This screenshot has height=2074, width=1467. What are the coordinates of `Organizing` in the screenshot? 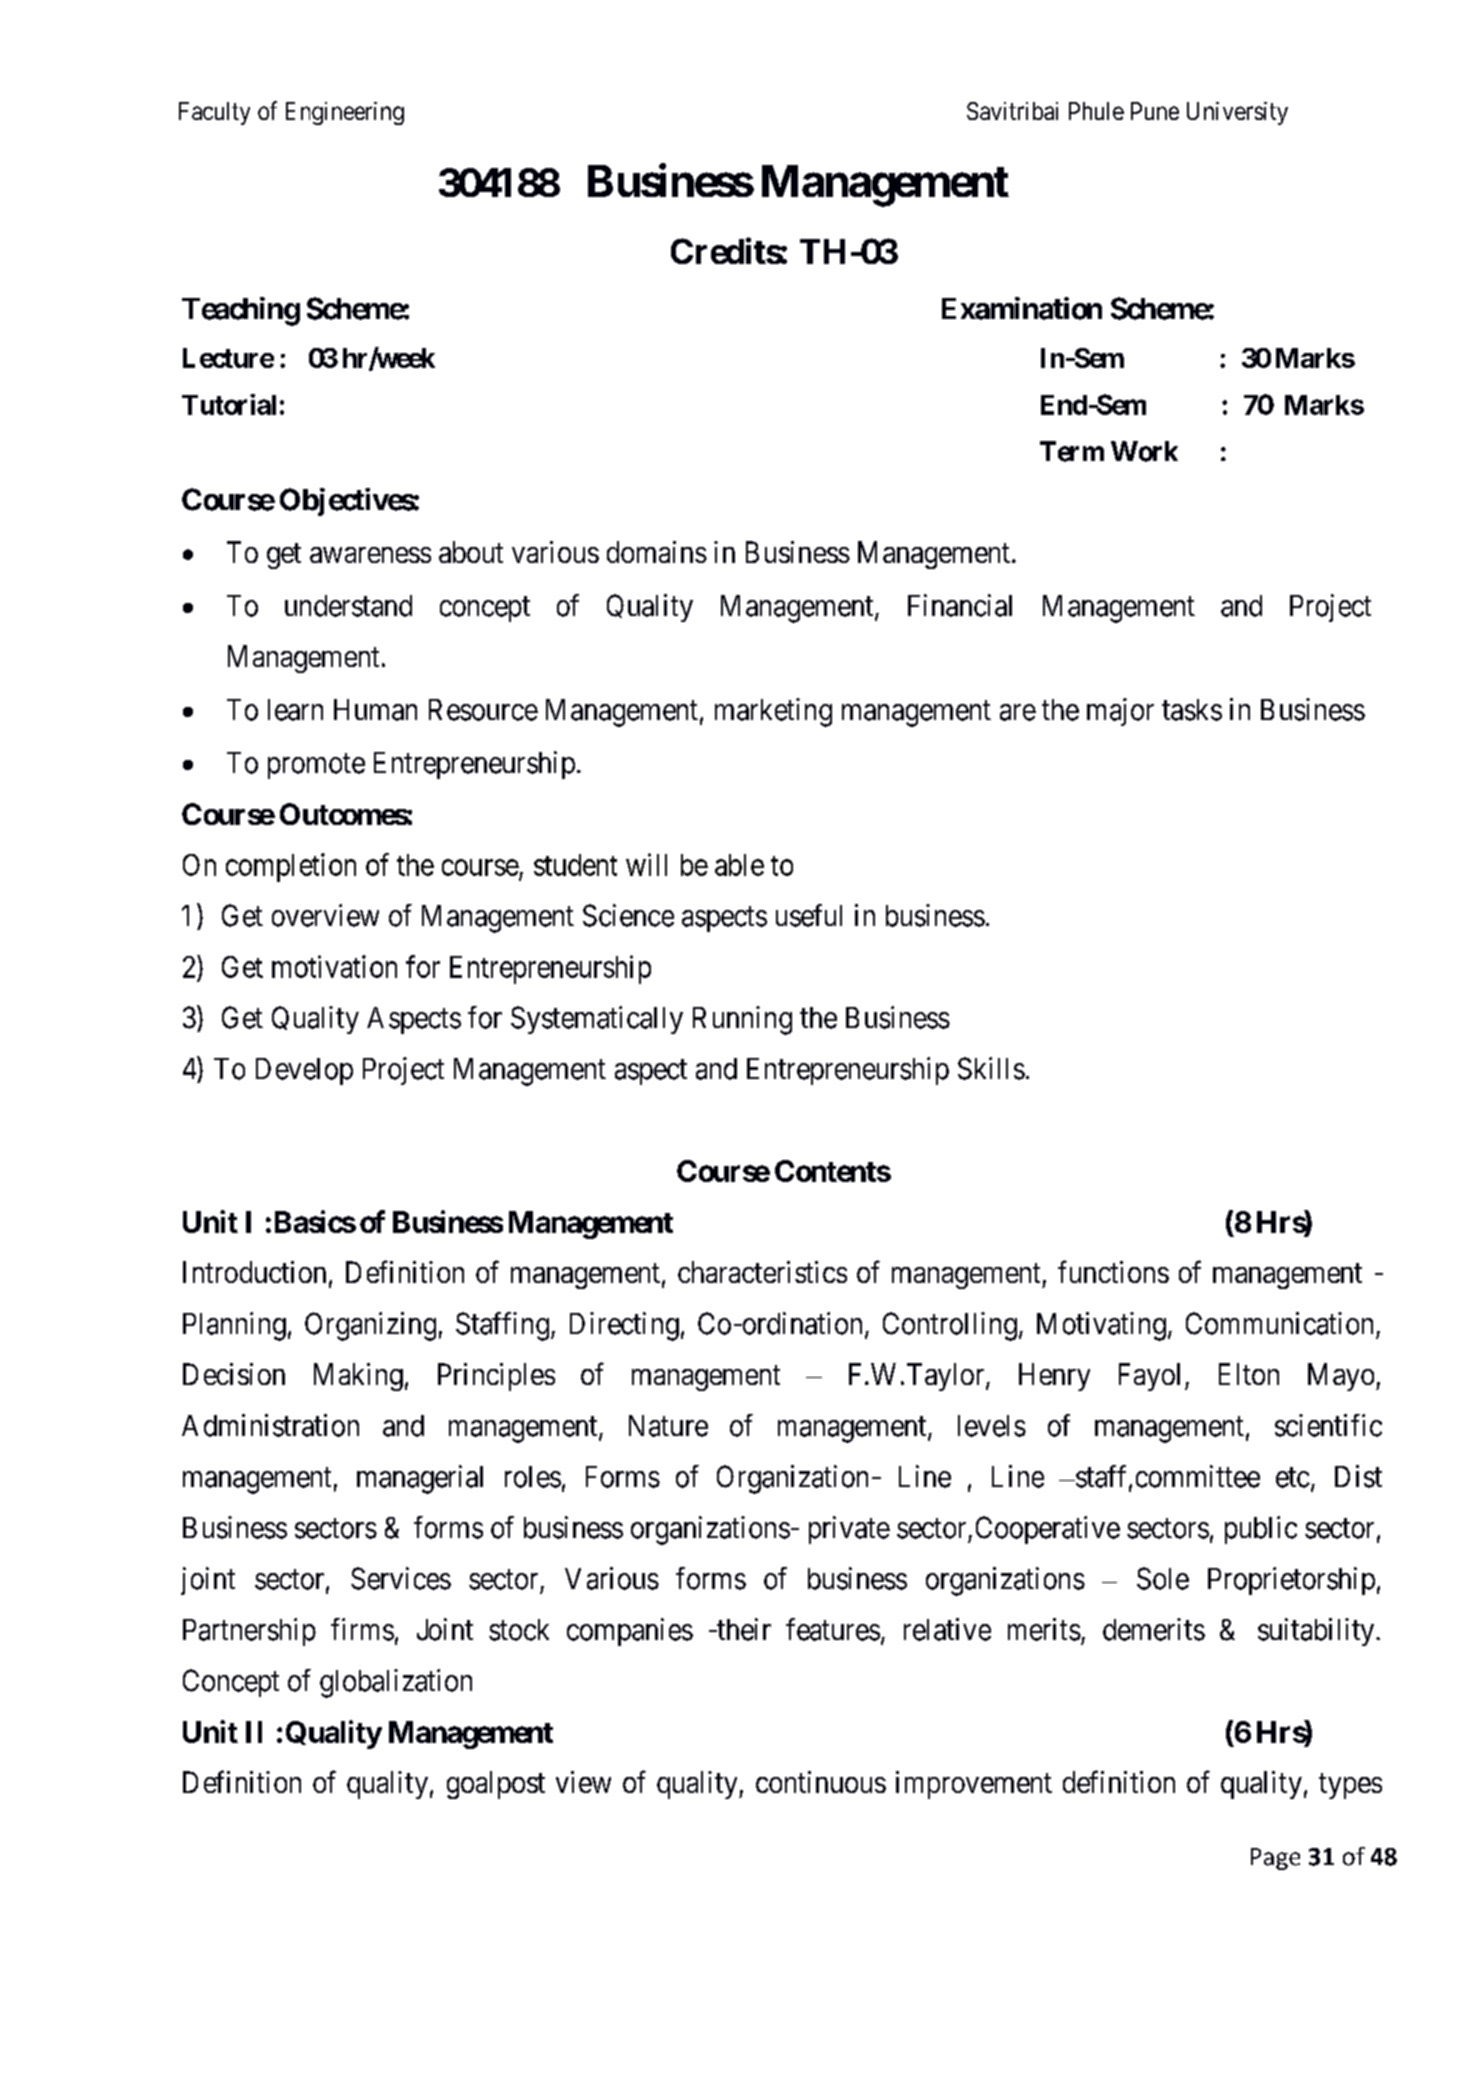 It's located at (370, 1326).
